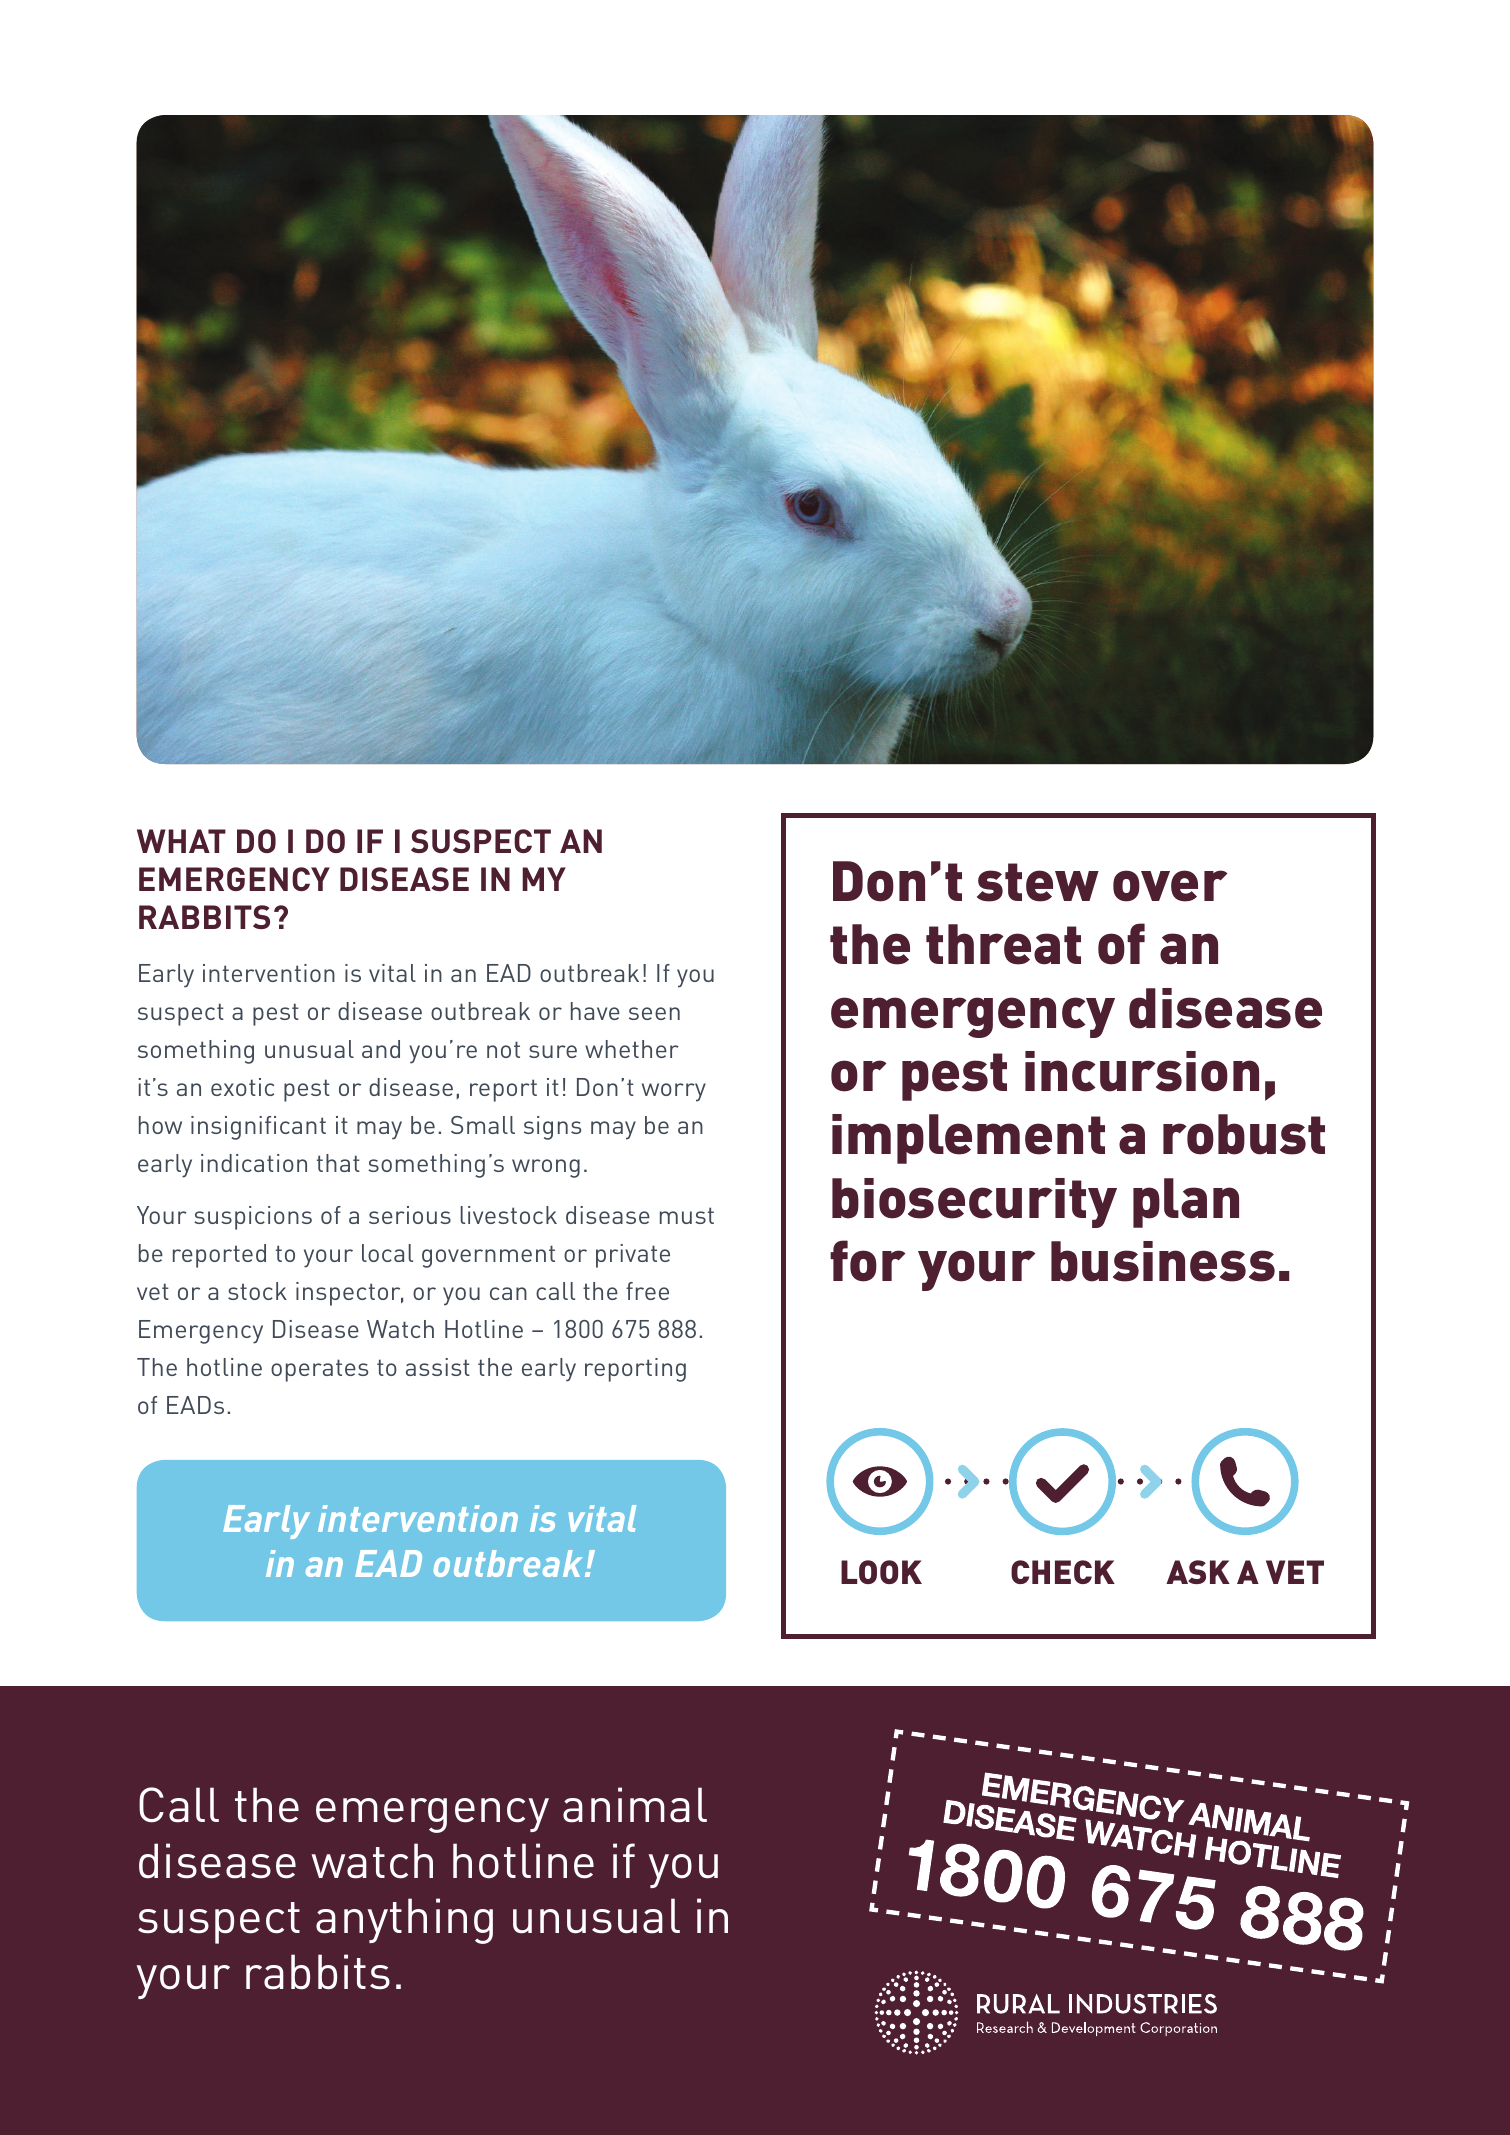 The width and height of the page is (1510, 2135). I want to click on anything, so click(404, 1921).
